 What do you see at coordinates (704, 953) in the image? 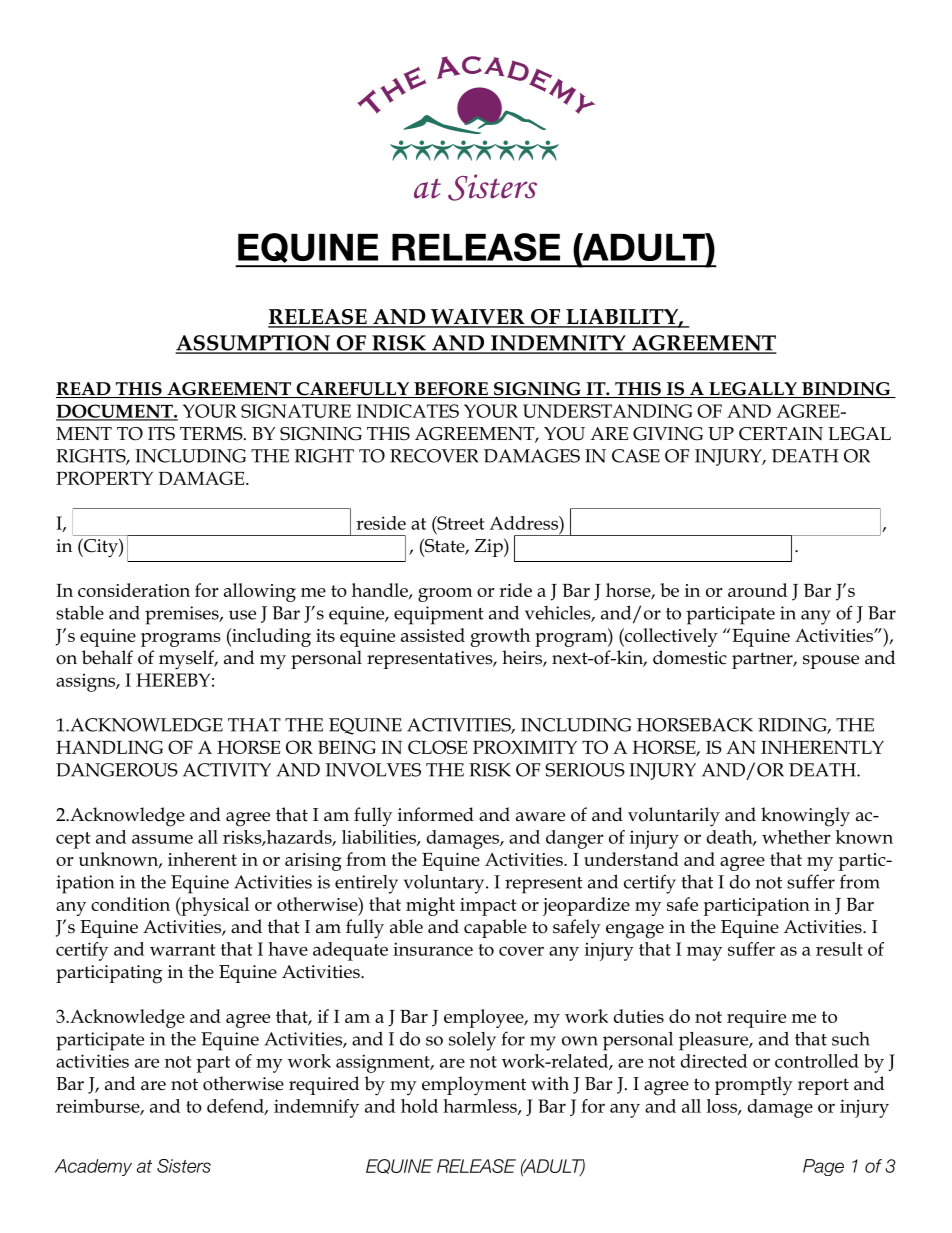
I see `may` at bounding box center [704, 953].
